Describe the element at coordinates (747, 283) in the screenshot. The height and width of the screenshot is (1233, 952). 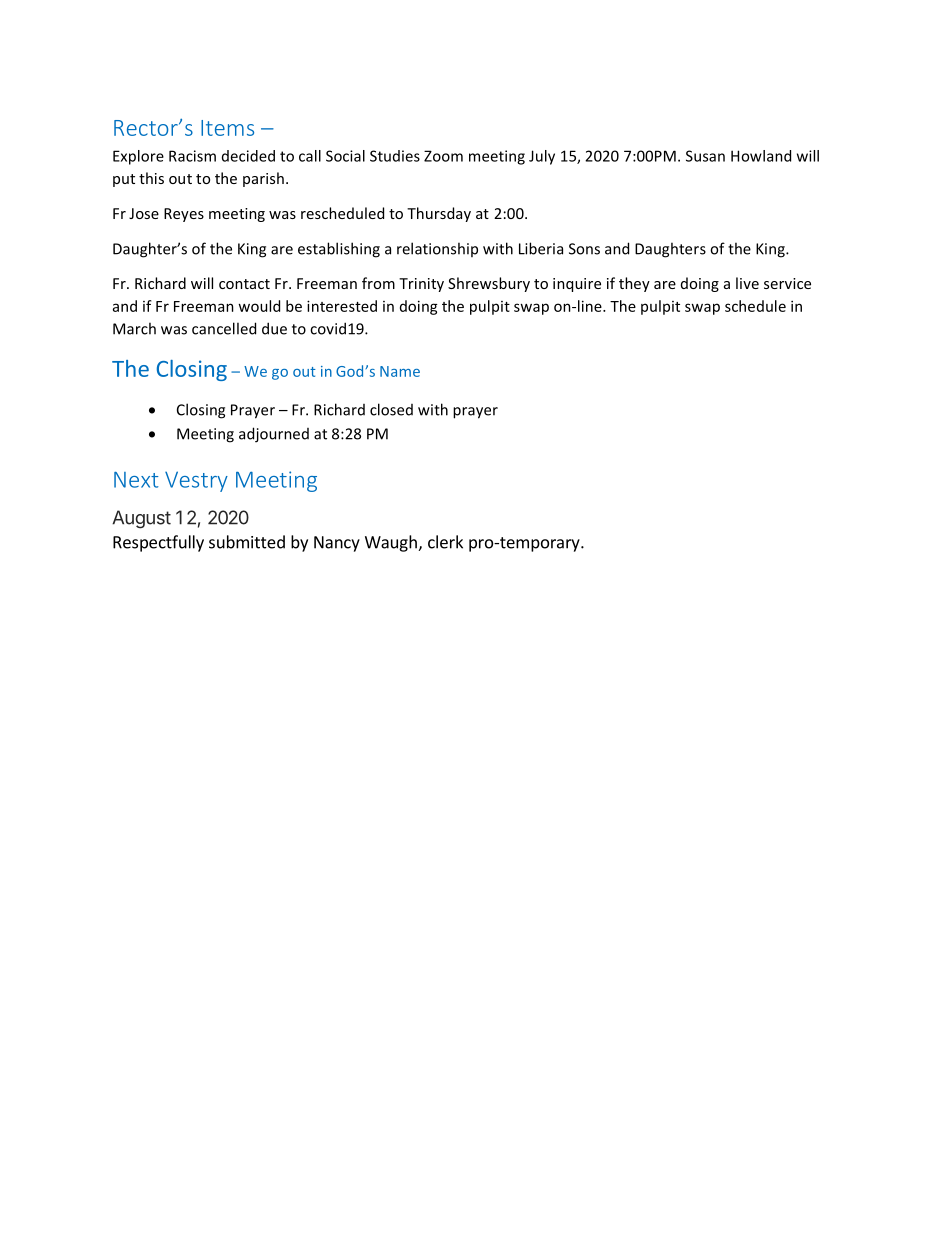
I see `live` at that location.
